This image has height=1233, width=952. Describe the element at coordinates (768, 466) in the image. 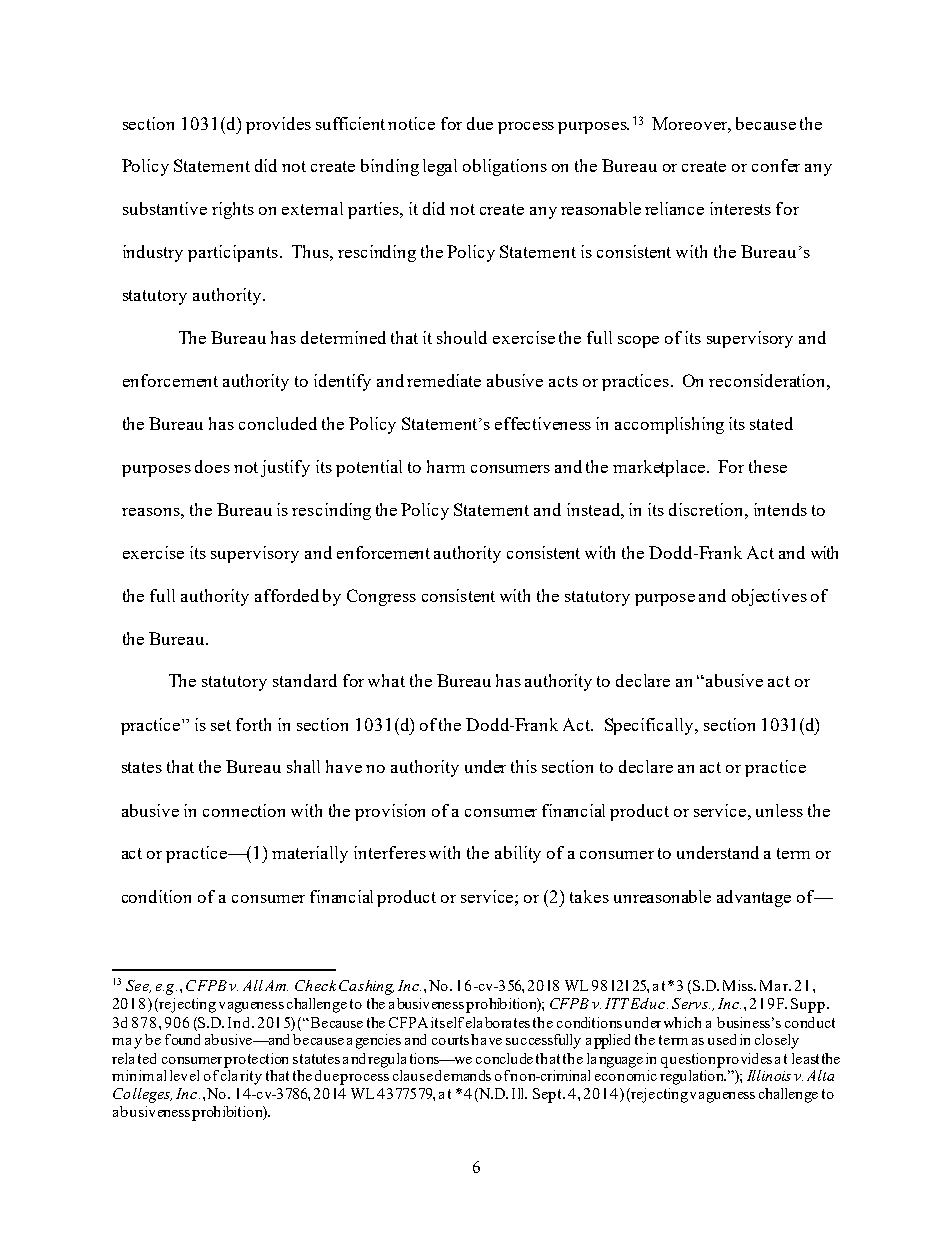

I see `these` at that location.
